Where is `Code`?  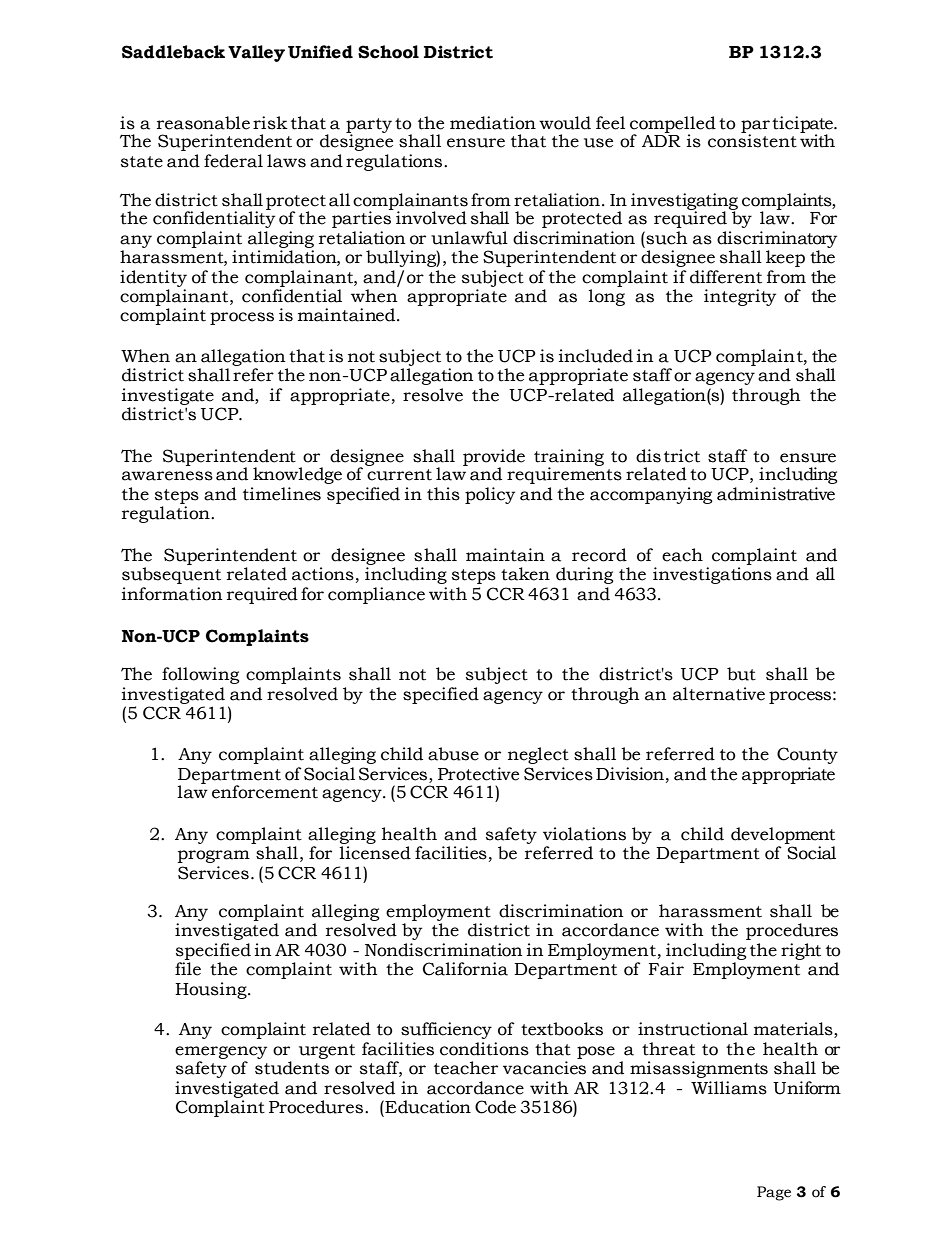
Code is located at coordinates (495, 1107).
